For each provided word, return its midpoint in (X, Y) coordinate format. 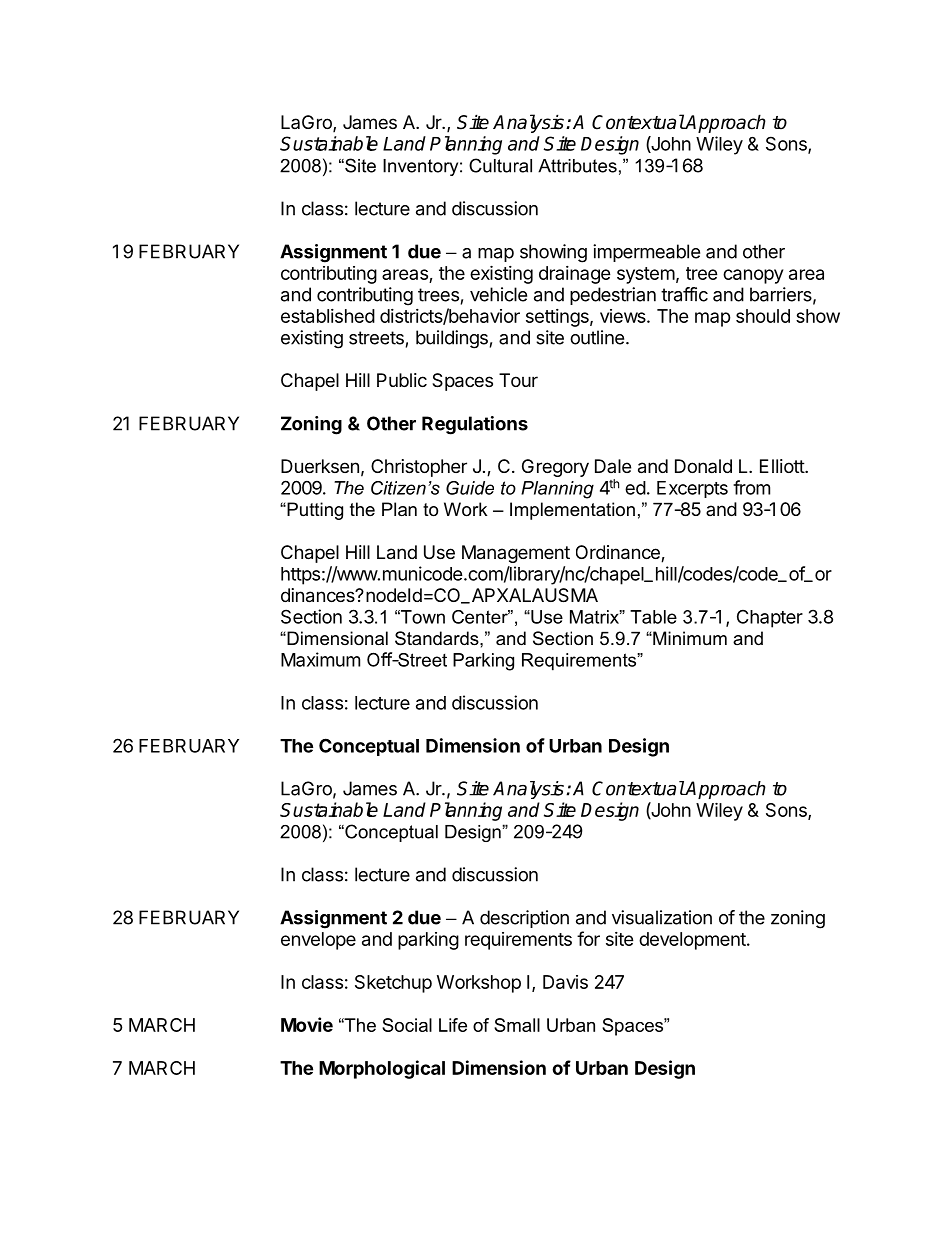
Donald (703, 466)
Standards (438, 638)
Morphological (382, 1069)
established (328, 316)
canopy (753, 276)
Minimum (689, 638)
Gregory (555, 468)
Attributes (577, 166)
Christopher (419, 468)
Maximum (320, 659)
